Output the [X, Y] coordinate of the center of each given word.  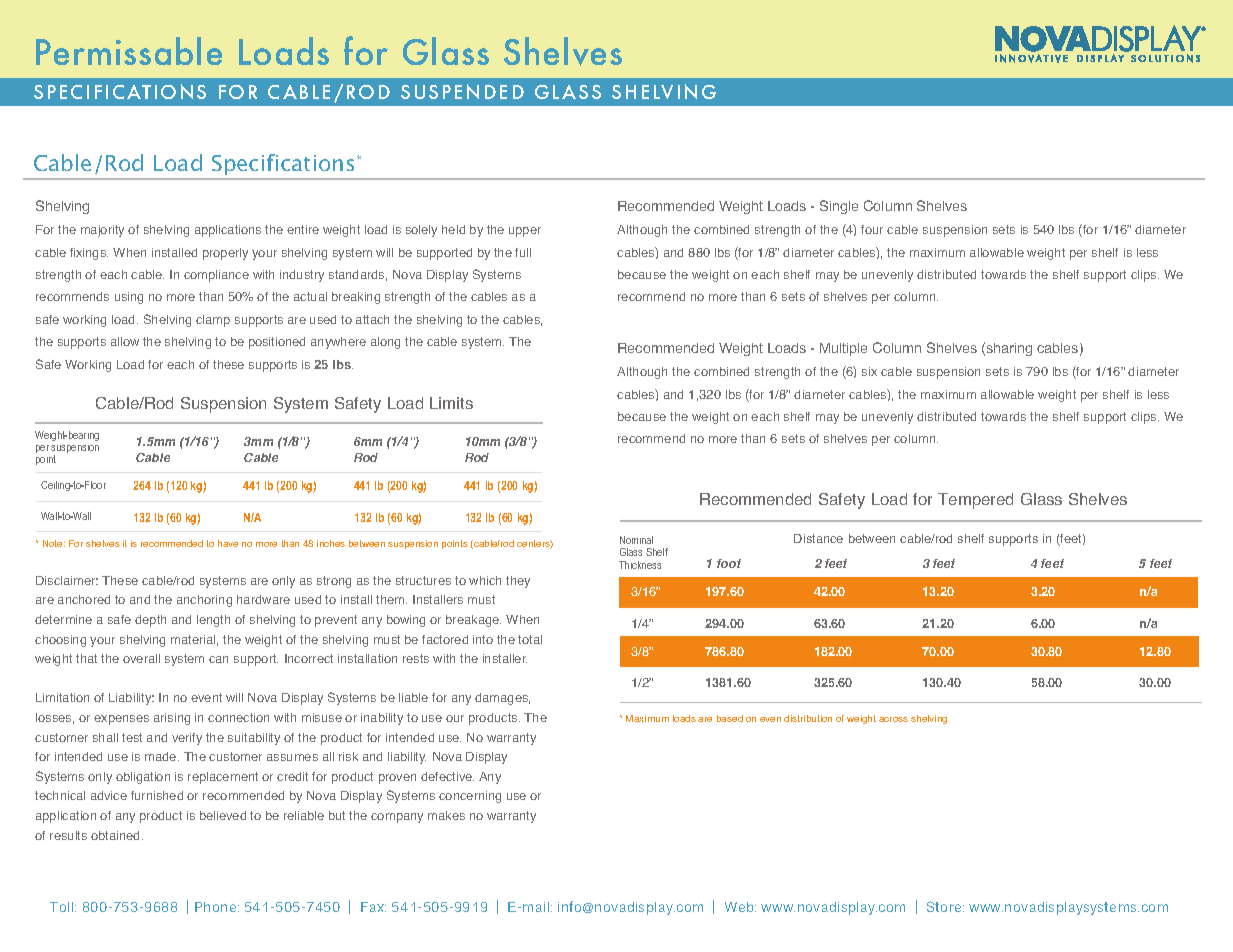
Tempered [975, 501]
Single [839, 207]
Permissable [129, 51]
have [228, 543]
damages [502, 699]
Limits [451, 403]
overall [141, 658]
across [893, 719]
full [523, 252]
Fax [373, 907]
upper [525, 232]
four [872, 229]
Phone [217, 907]
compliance [216, 276]
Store [945, 906]
